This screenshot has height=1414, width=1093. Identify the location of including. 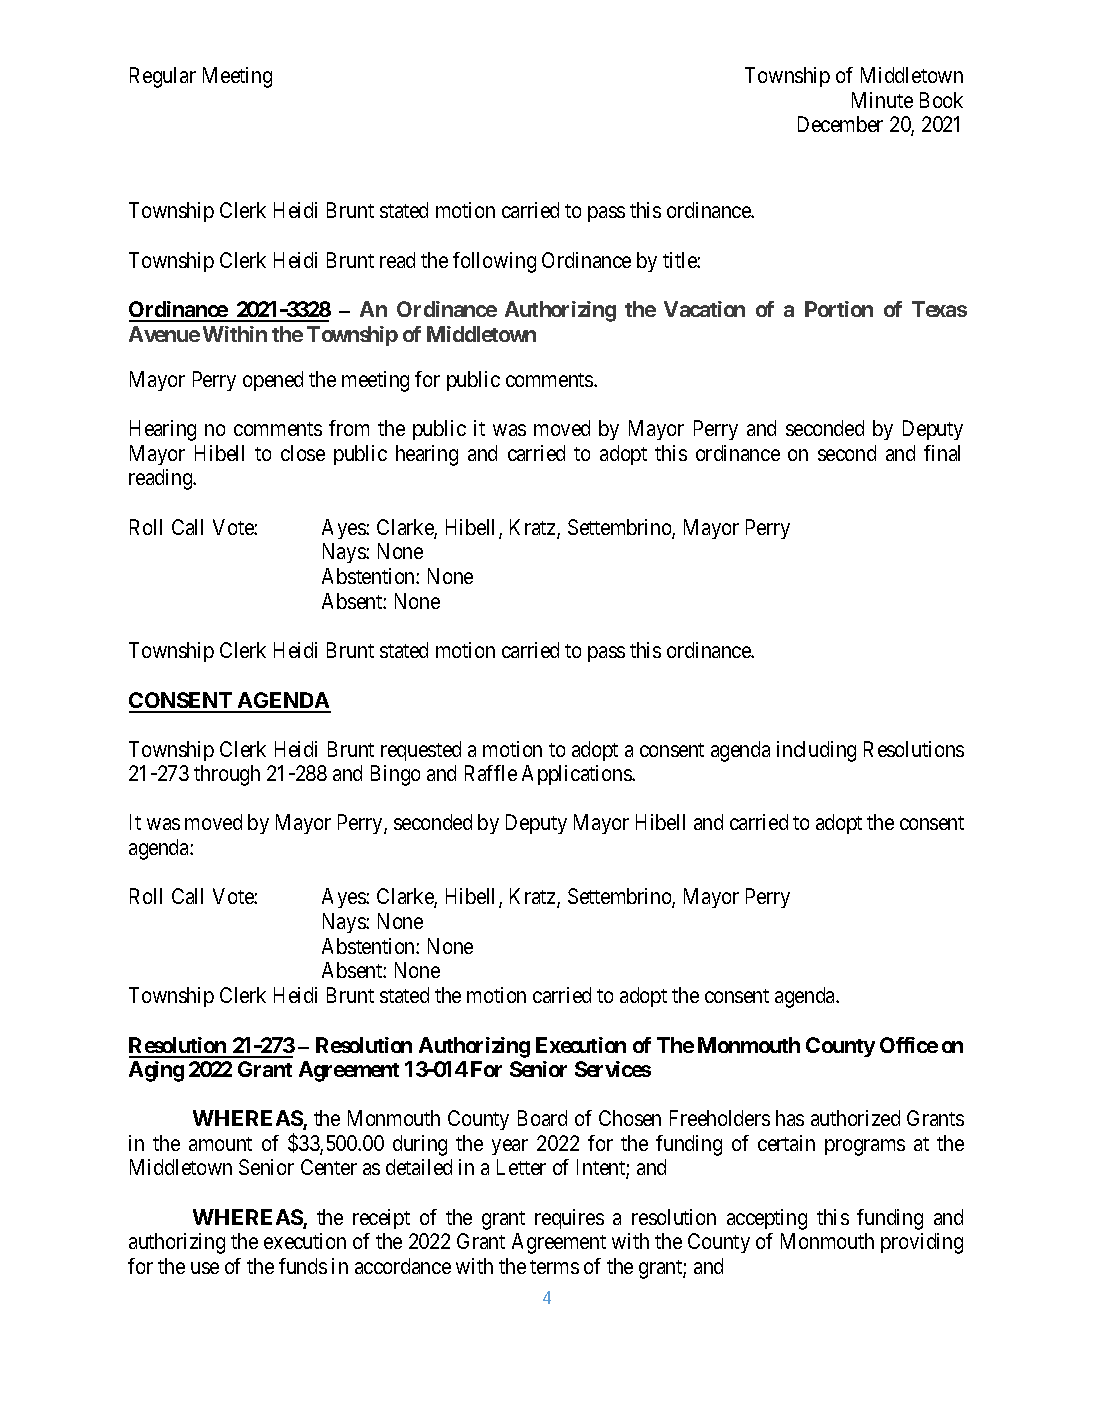
(816, 751).
